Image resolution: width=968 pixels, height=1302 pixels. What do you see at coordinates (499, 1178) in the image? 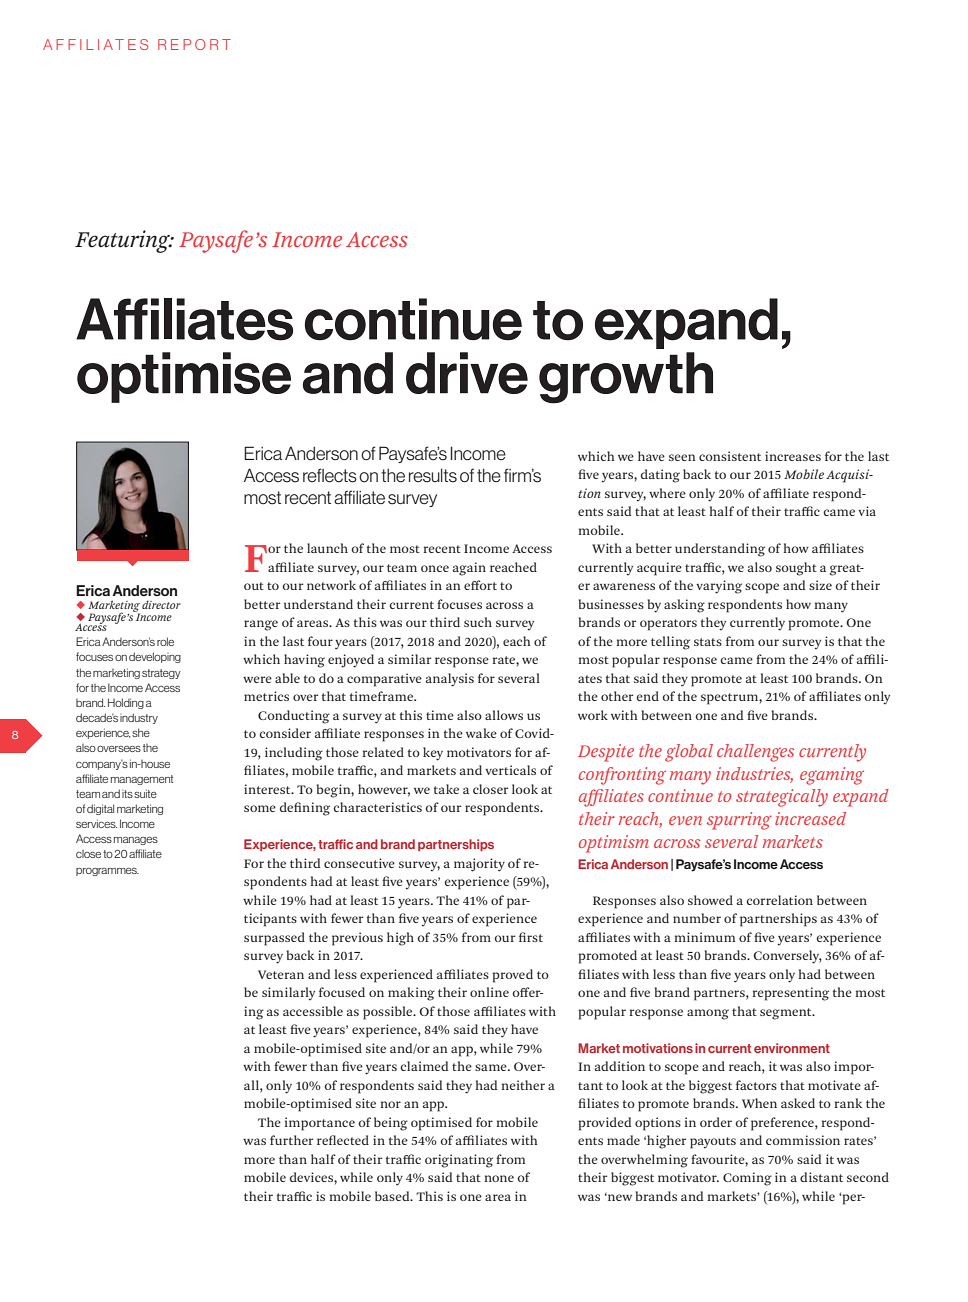
I see `none` at bounding box center [499, 1178].
